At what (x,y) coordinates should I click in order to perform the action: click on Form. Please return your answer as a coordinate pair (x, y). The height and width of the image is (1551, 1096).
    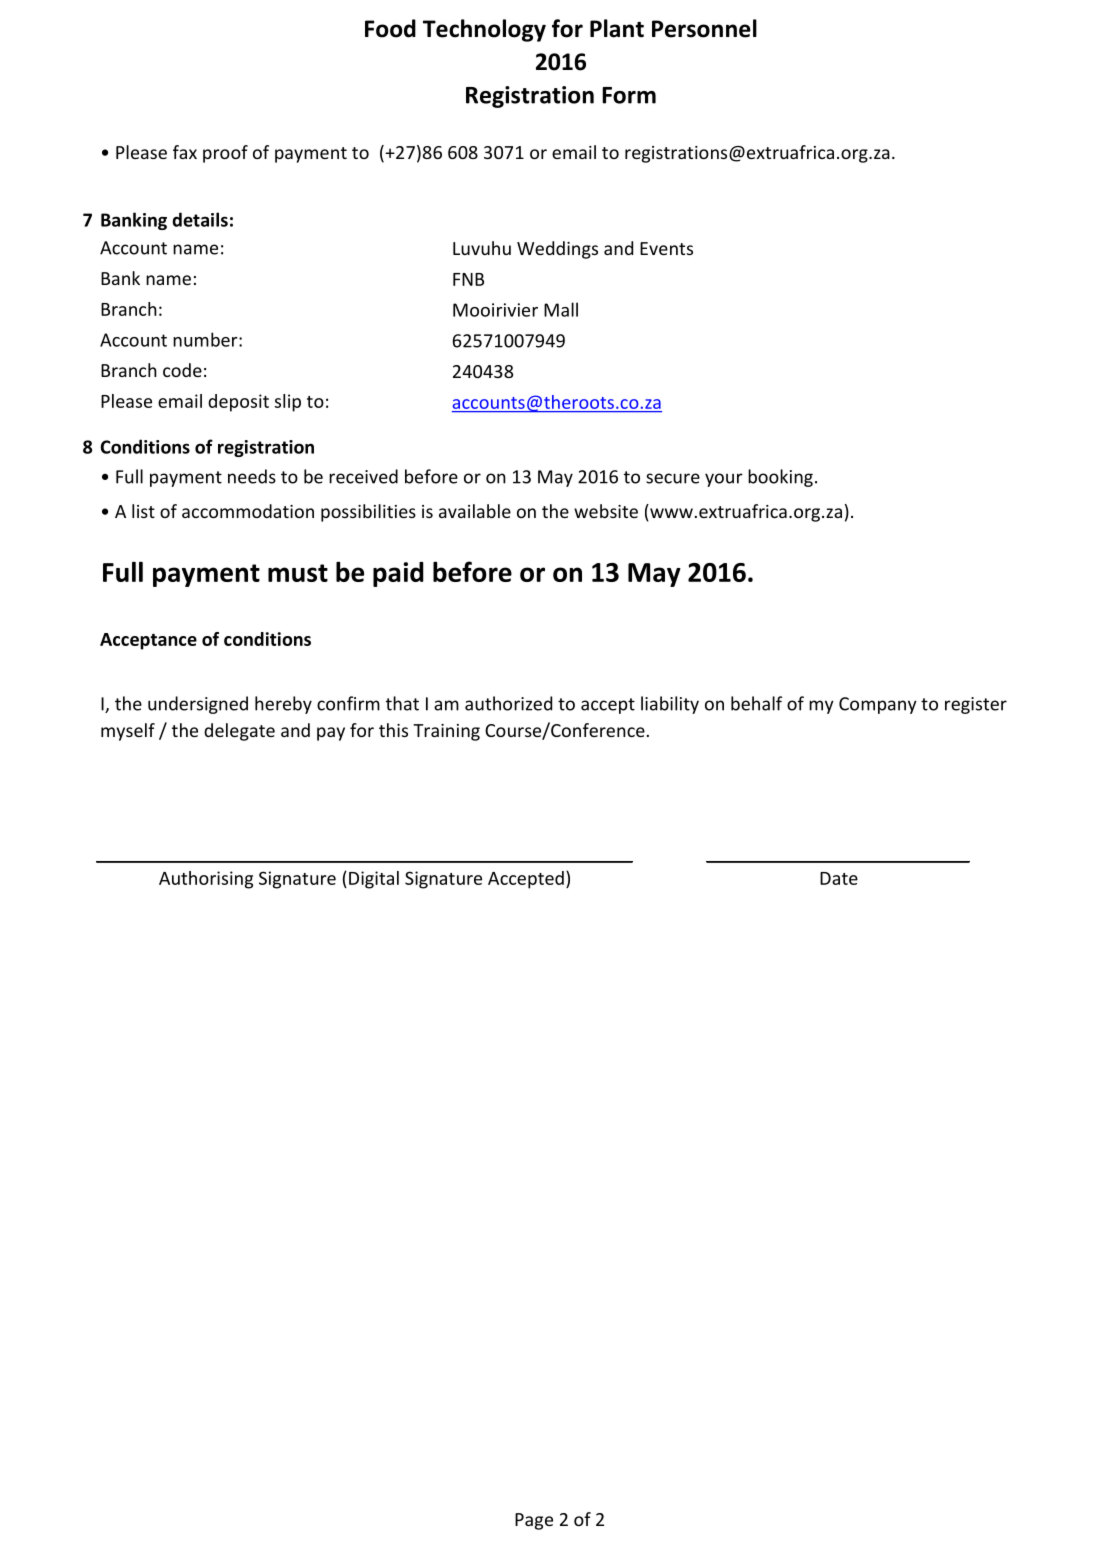
    Looking at the image, I should click on (629, 95).
